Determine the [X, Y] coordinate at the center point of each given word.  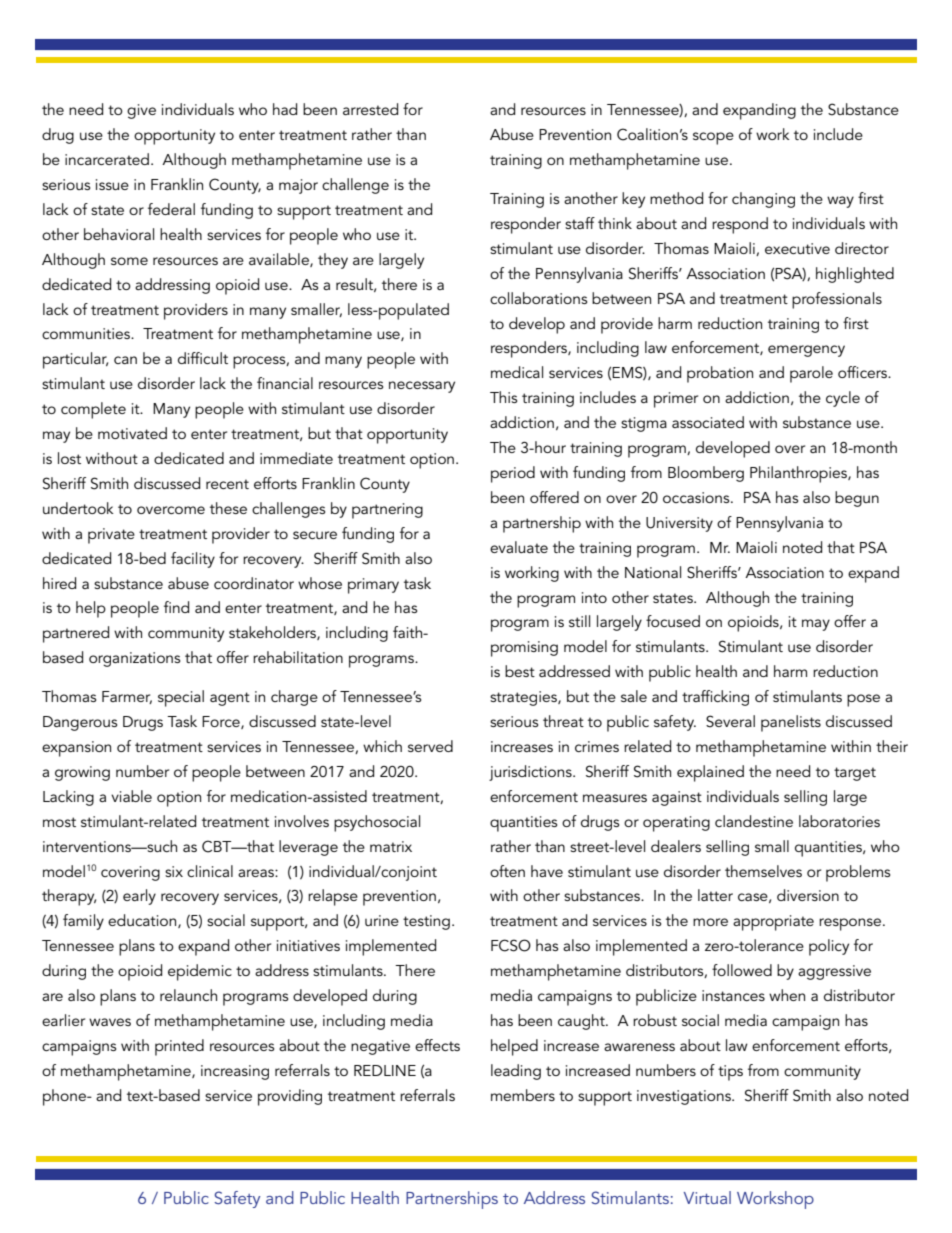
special [181, 698]
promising [524, 649]
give [141, 111]
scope [713, 138]
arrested [370, 109]
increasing [235, 1072]
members [523, 1095]
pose [863, 700]
